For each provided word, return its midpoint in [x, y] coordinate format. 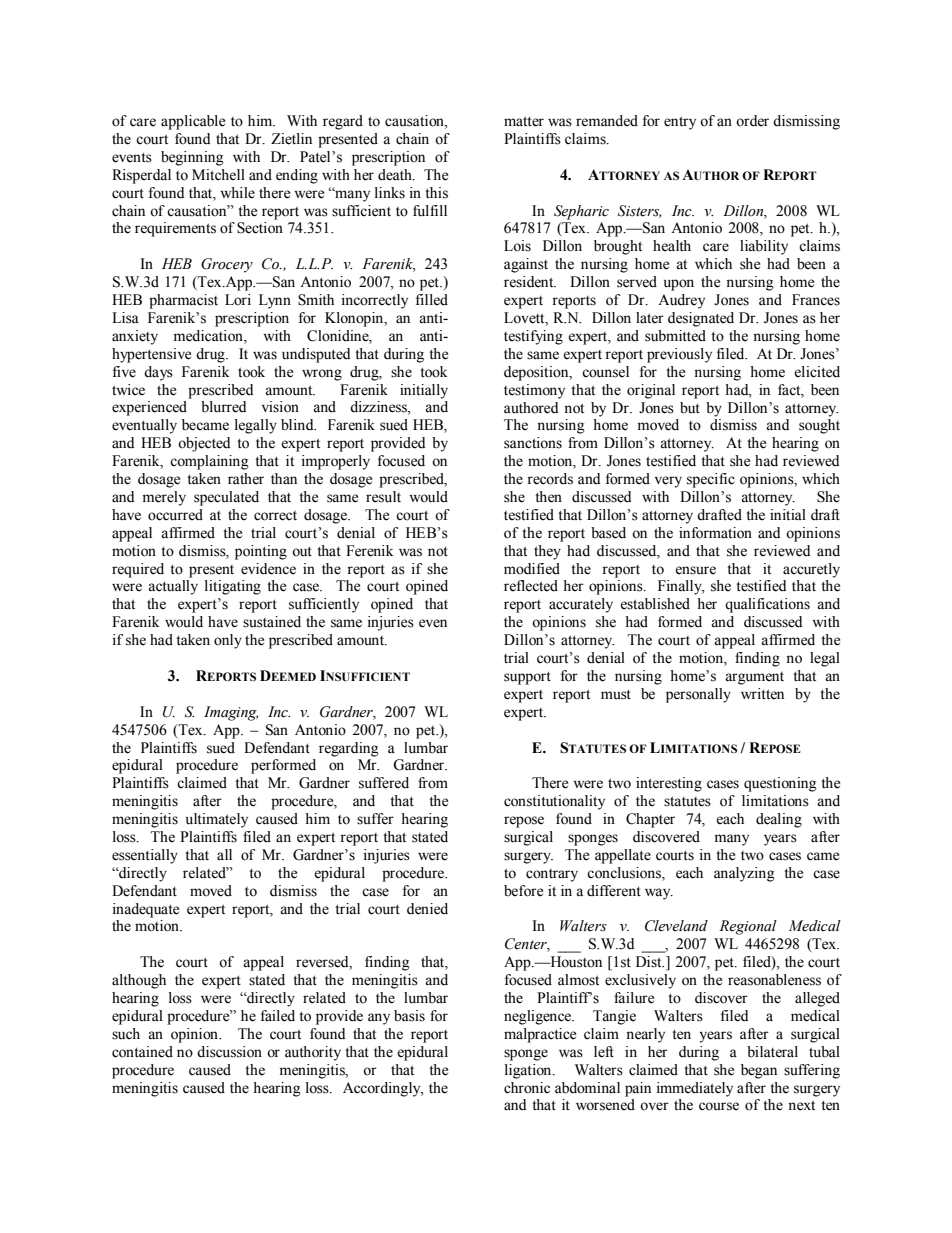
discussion [229, 1052]
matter [524, 122]
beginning [192, 158]
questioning [780, 784]
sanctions [533, 443]
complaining [209, 462]
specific [711, 480]
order [752, 121]
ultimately [217, 820]
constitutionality [554, 802]
